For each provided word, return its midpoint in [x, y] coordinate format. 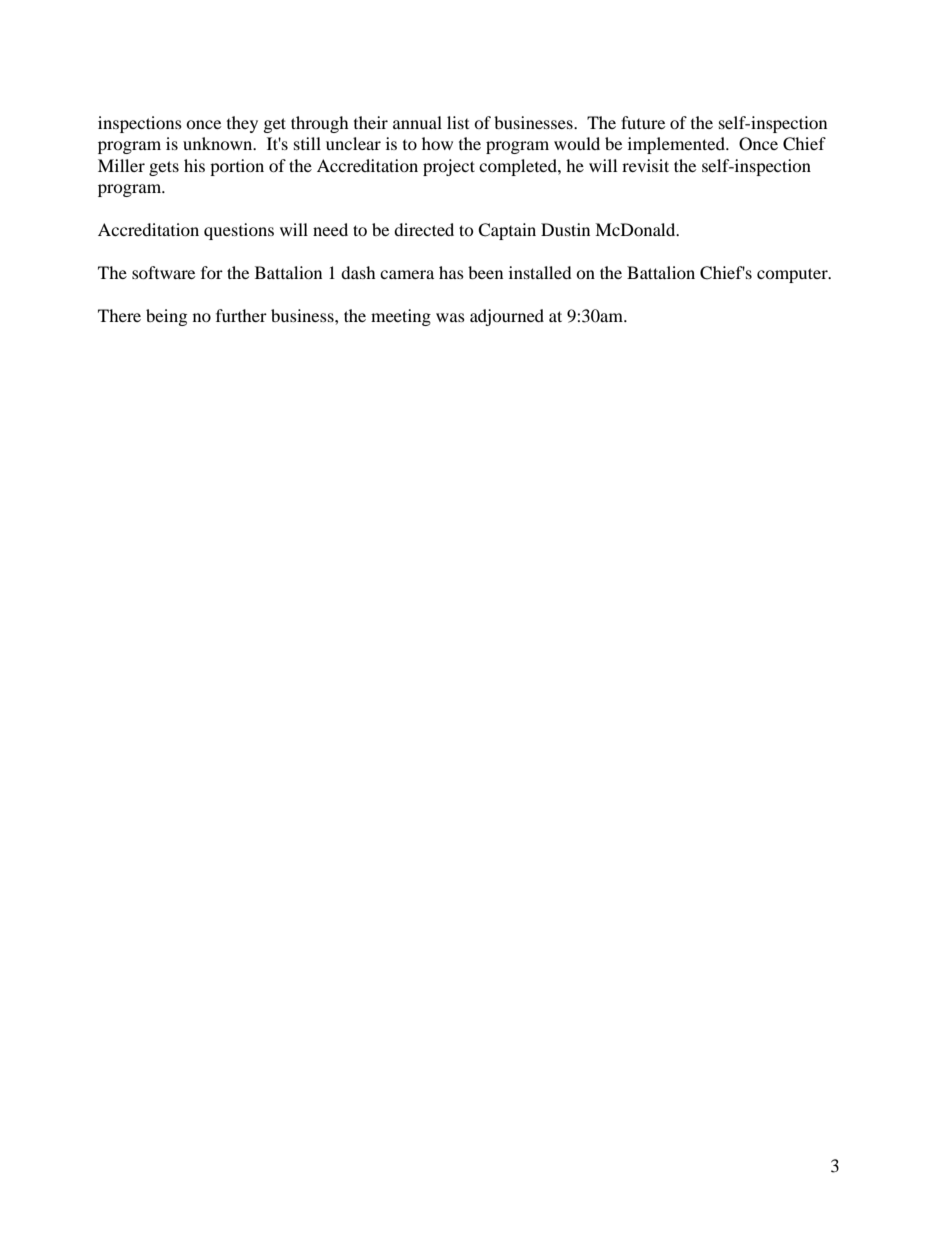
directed [424, 229]
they [242, 124]
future [643, 122]
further [241, 315]
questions [239, 231]
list [458, 122]
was [450, 317]
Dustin [565, 229]
